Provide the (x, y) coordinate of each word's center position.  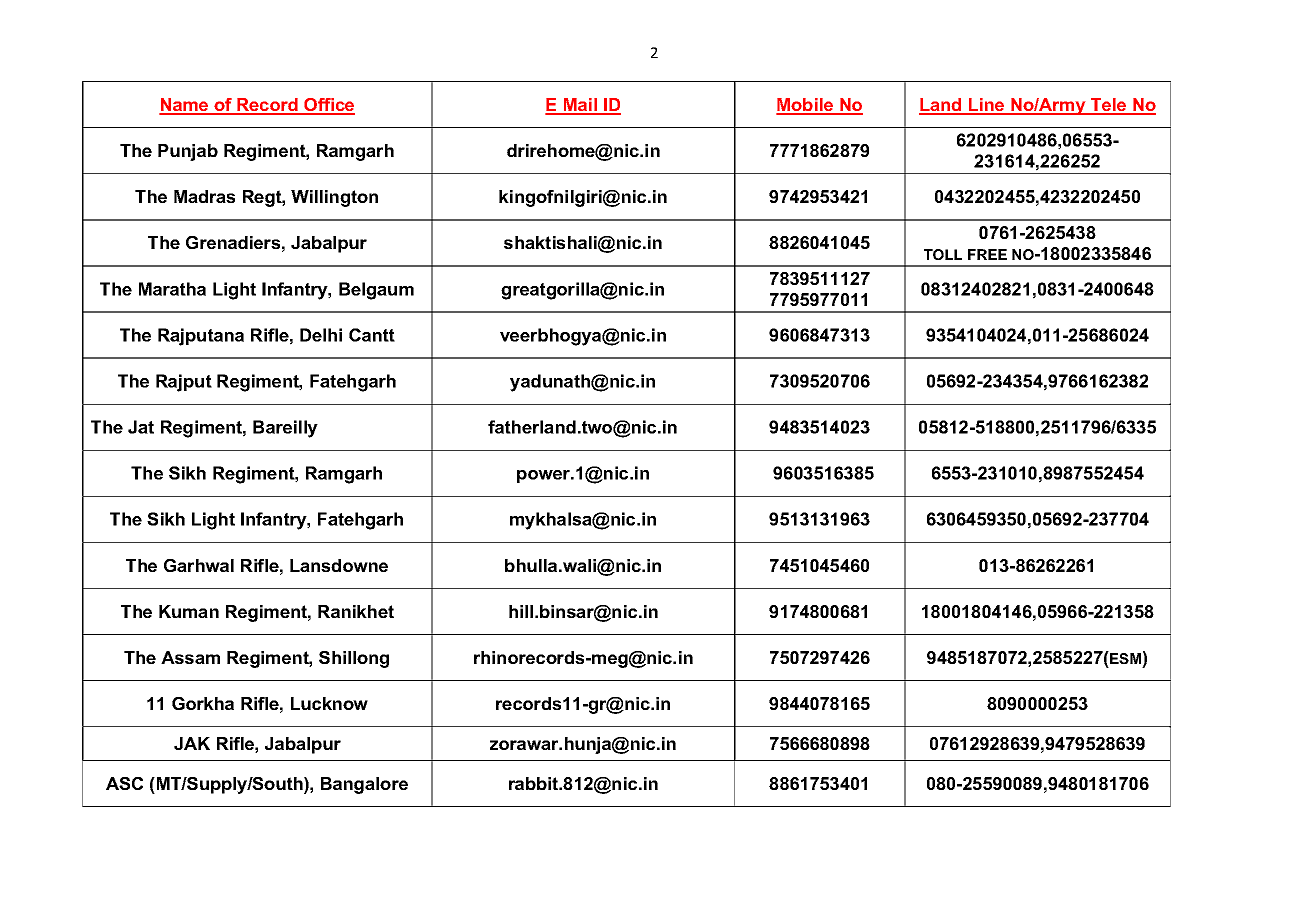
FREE (987, 254)
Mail (580, 106)
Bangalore (364, 785)
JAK (192, 743)
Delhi (321, 335)
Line (986, 106)
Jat (141, 427)
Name (185, 106)
